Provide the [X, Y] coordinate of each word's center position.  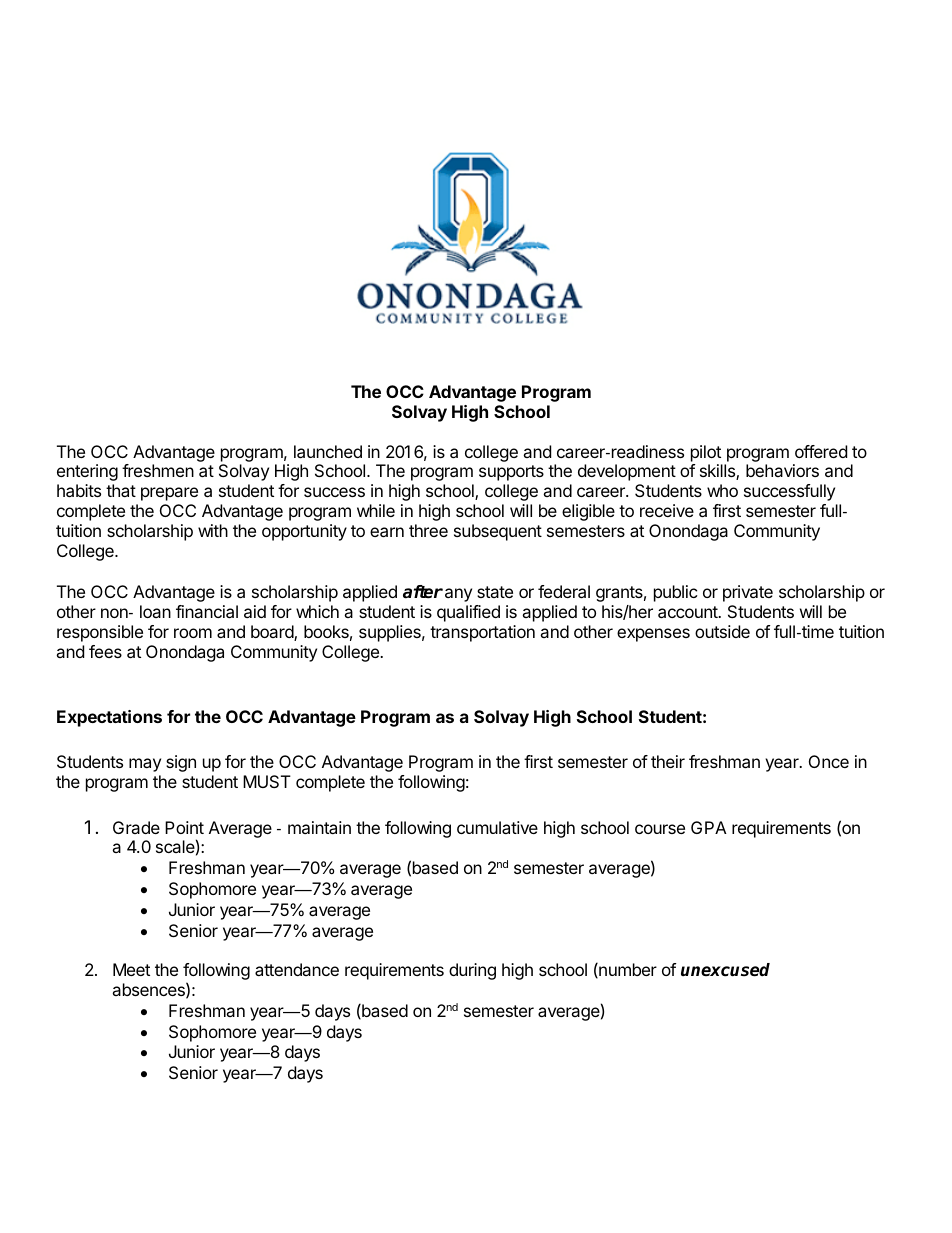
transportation [482, 633]
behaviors [782, 470]
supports [511, 473]
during [472, 971]
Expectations [109, 718]
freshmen [158, 470]
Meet [131, 969]
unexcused [725, 970]
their [668, 761]
